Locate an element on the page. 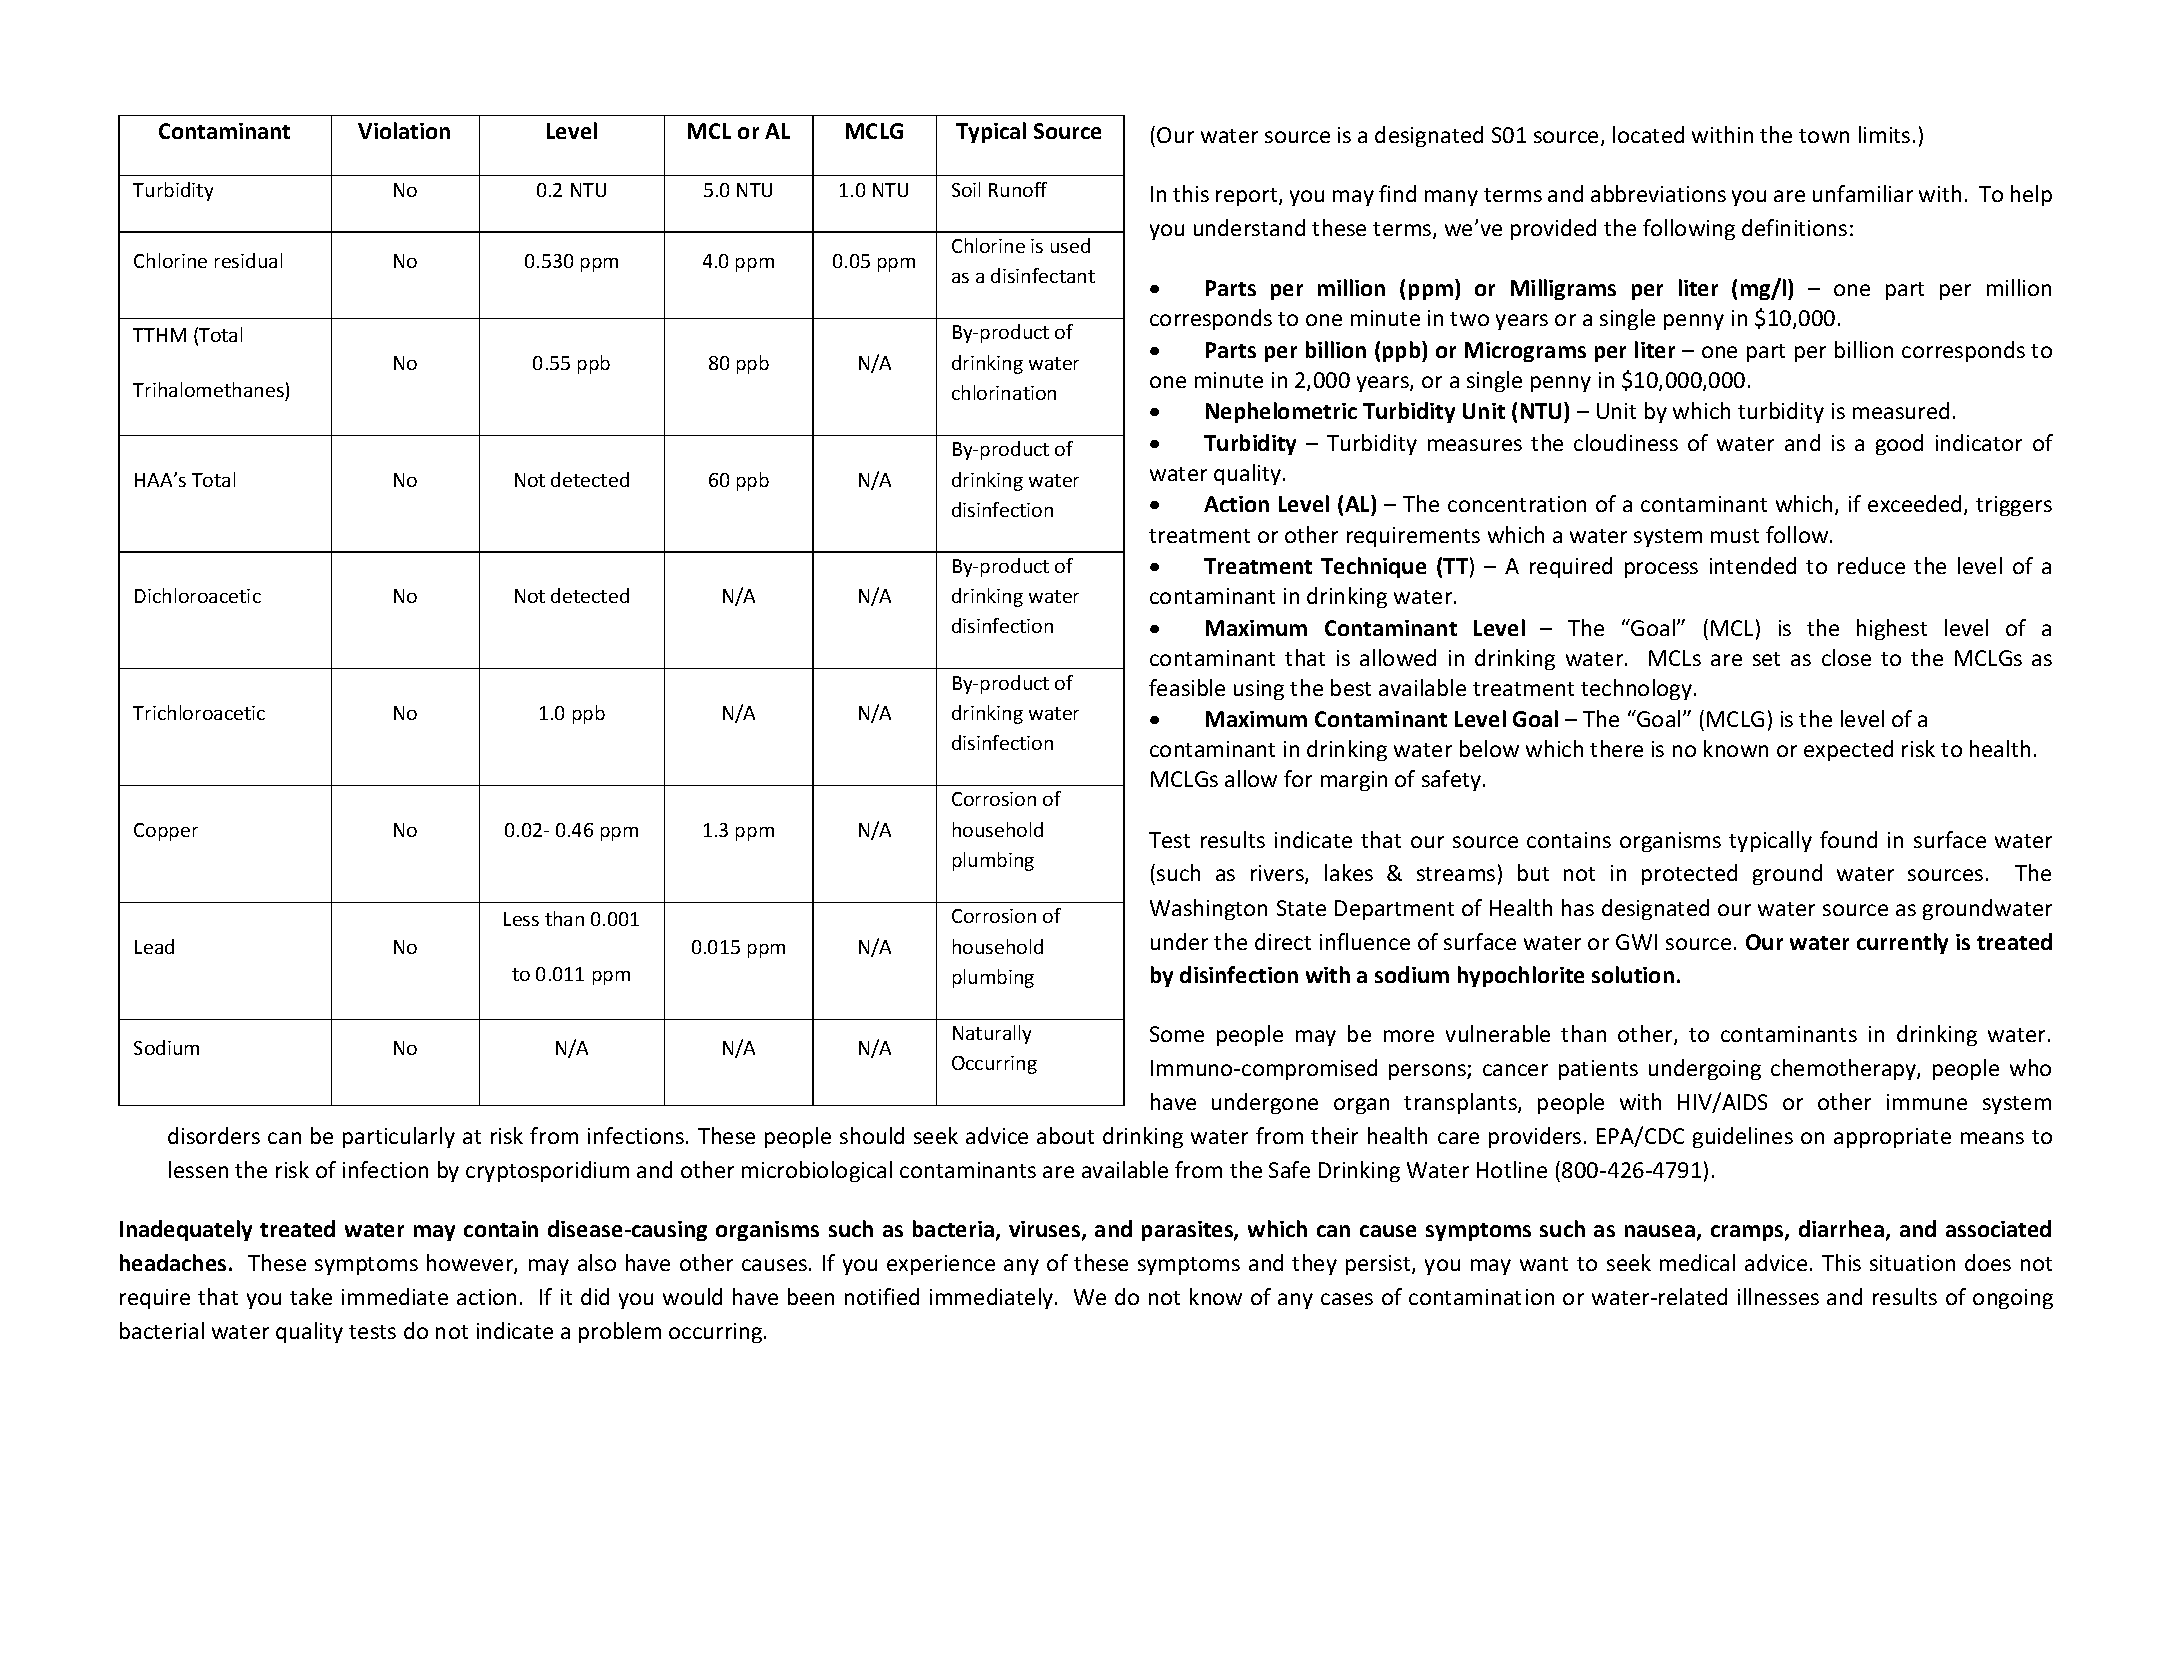  illnesses is located at coordinates (1778, 1296).
